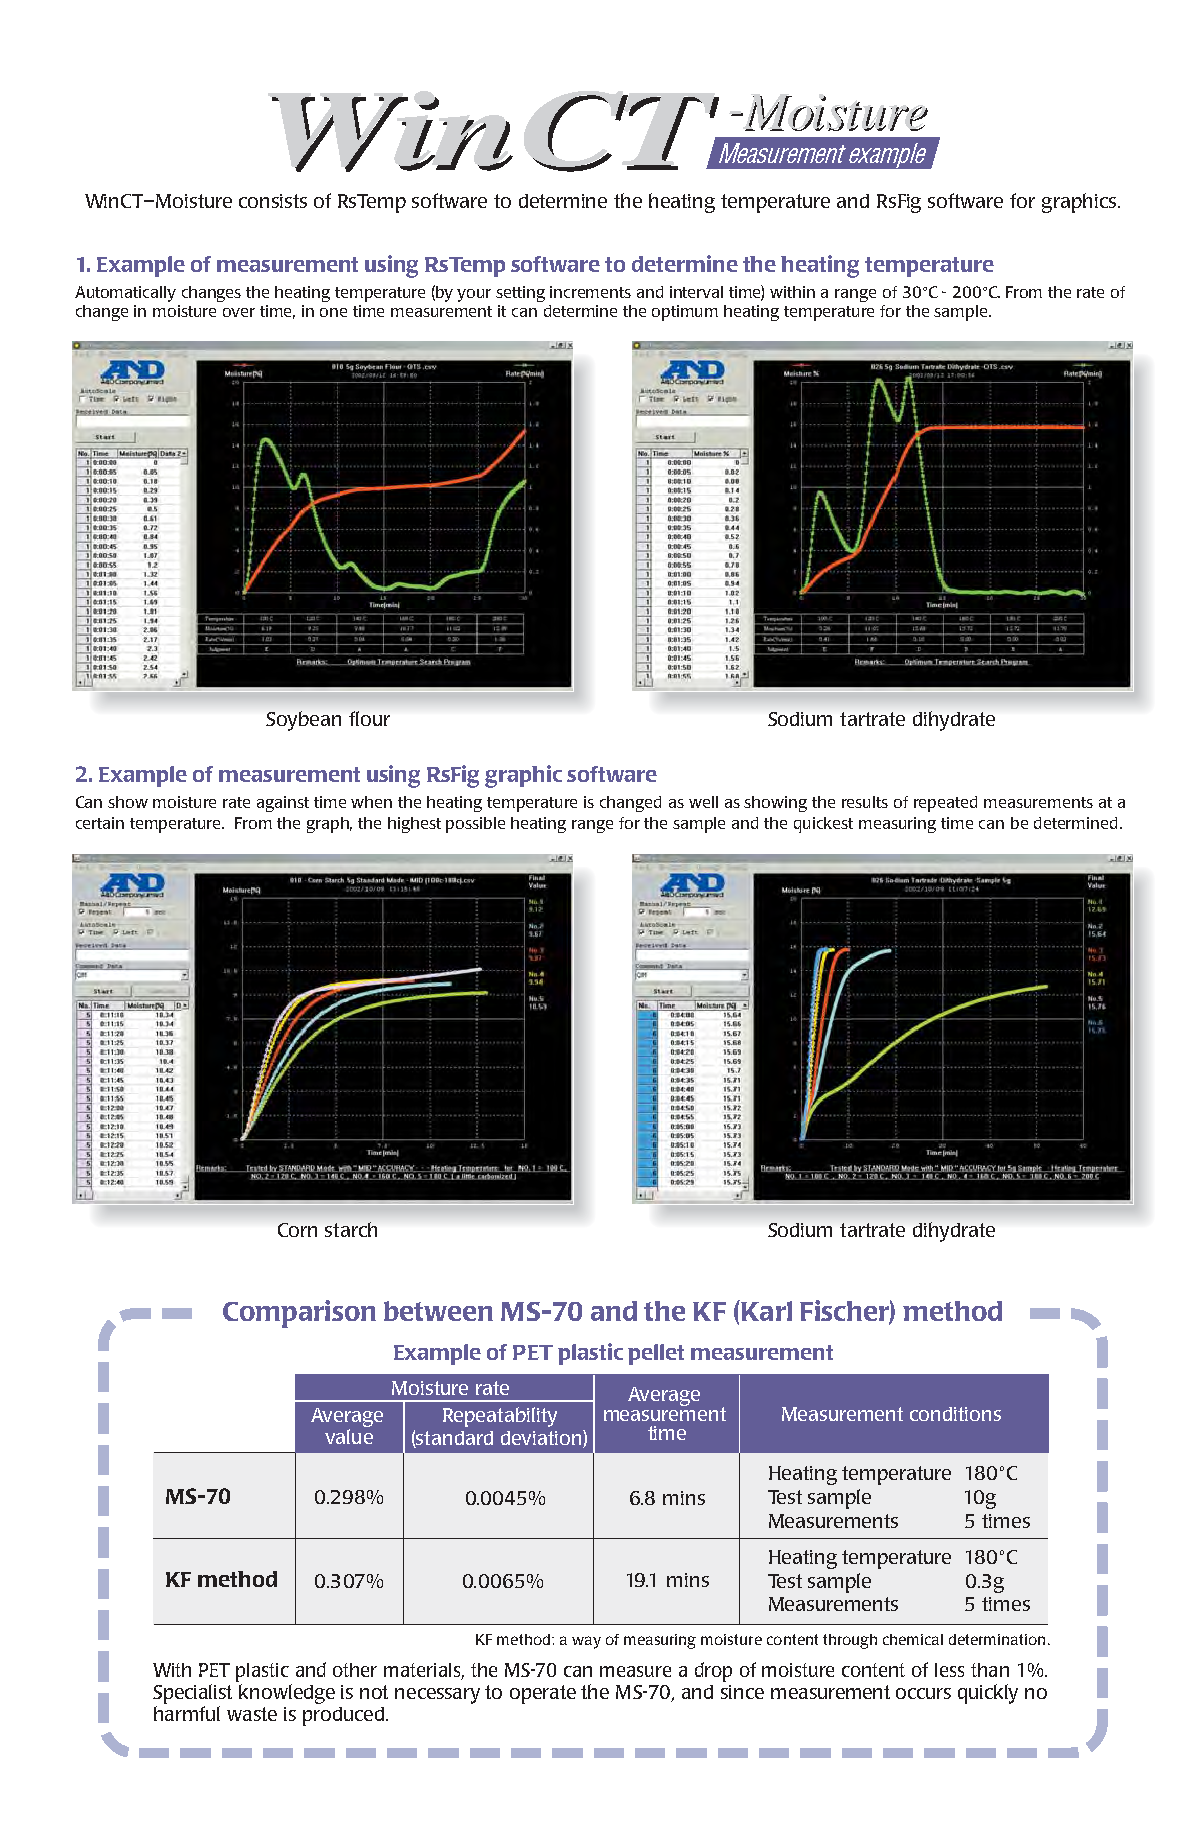  I want to click on way, so click(586, 1642).
